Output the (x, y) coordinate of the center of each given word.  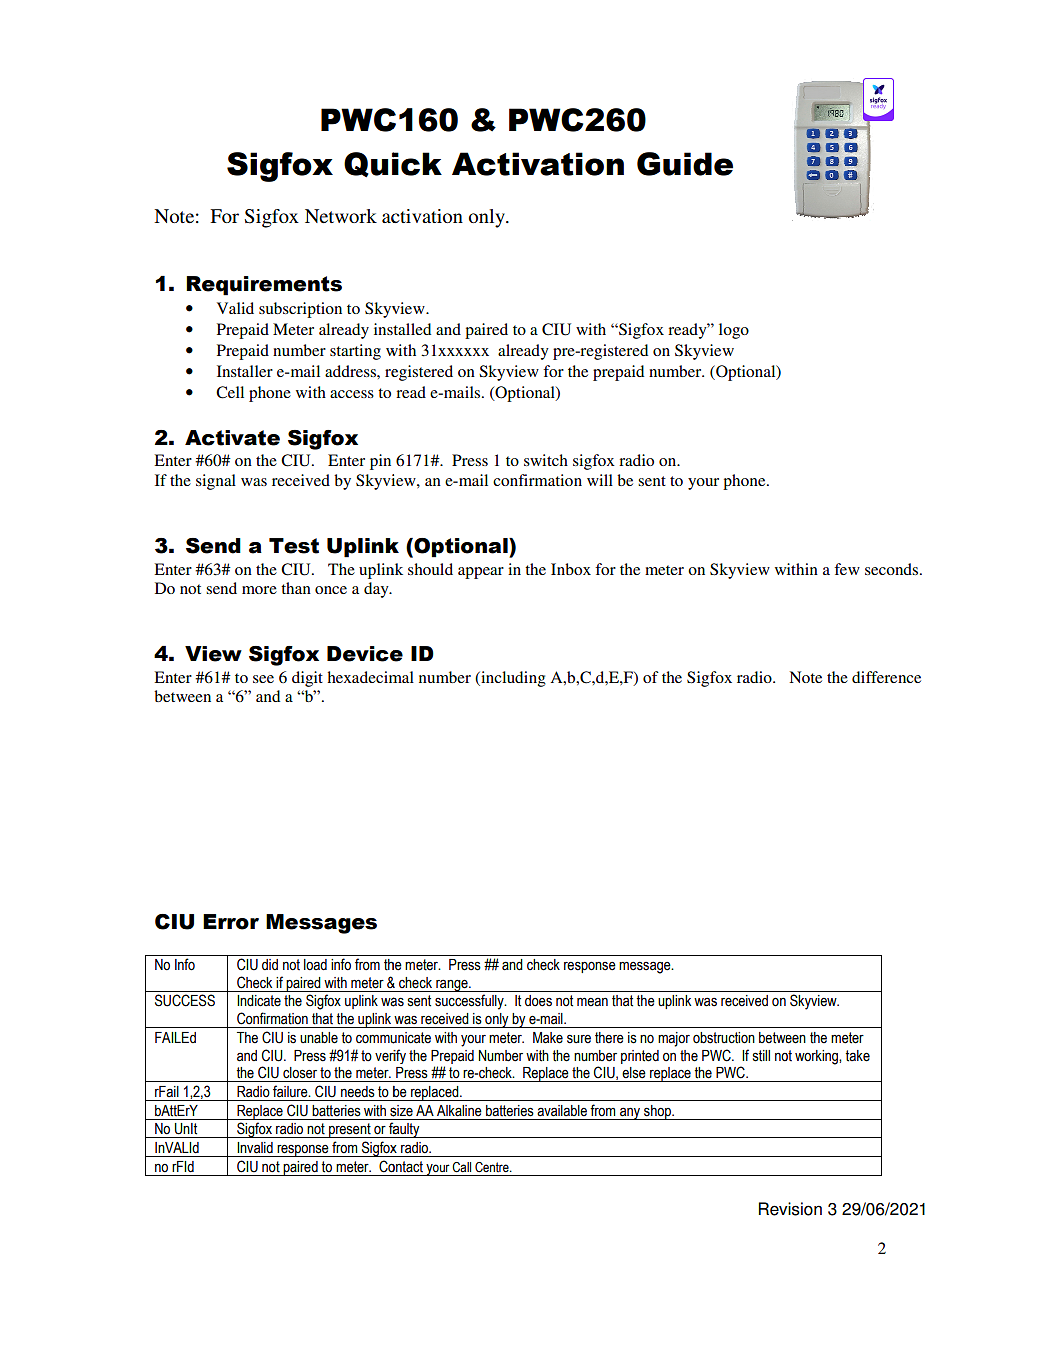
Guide (685, 164)
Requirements (264, 286)
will (600, 480)
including (512, 679)
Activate (232, 438)
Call (461, 1167)
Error (231, 922)
